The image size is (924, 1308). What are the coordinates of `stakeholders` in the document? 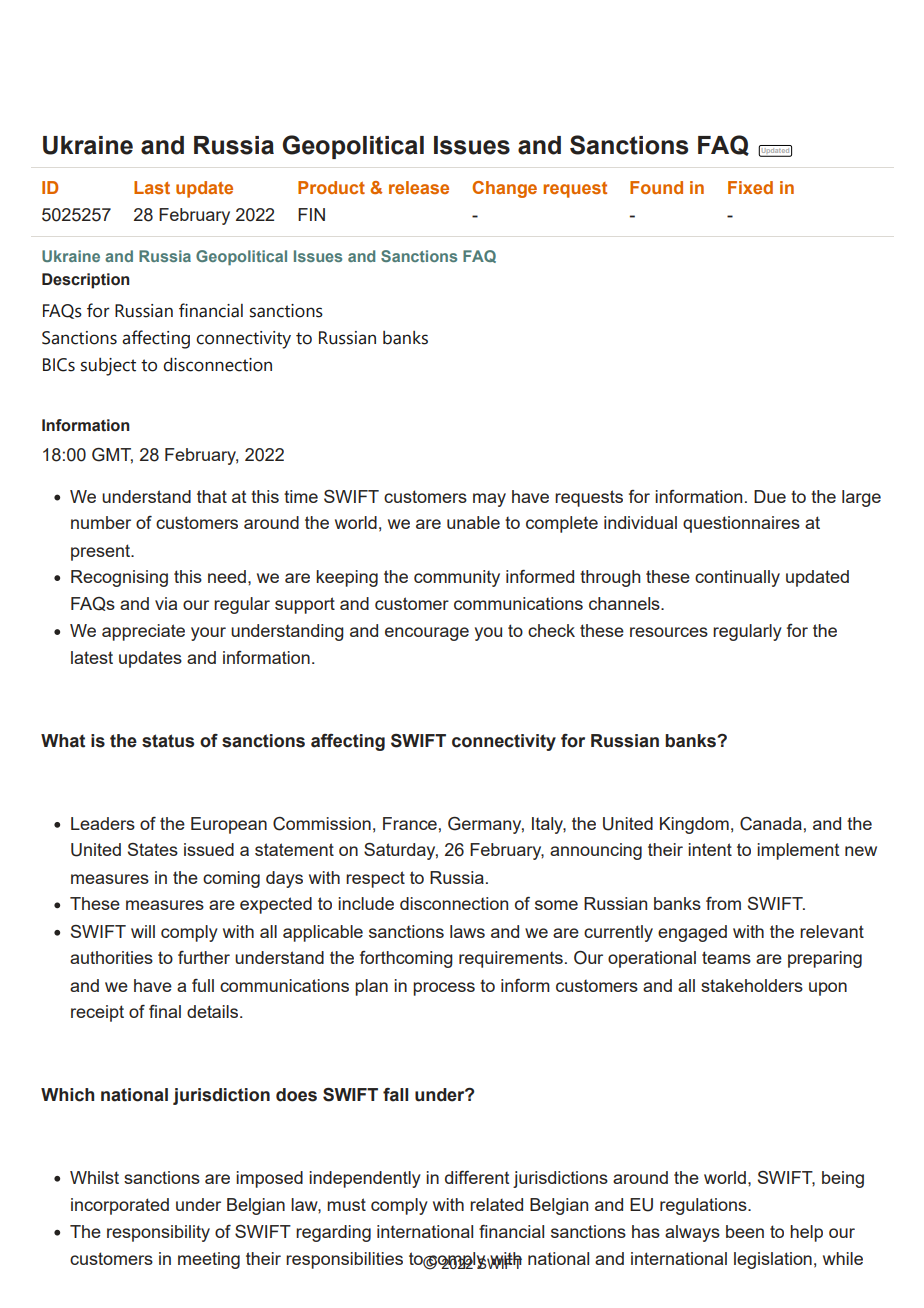 It's located at (752, 985).
